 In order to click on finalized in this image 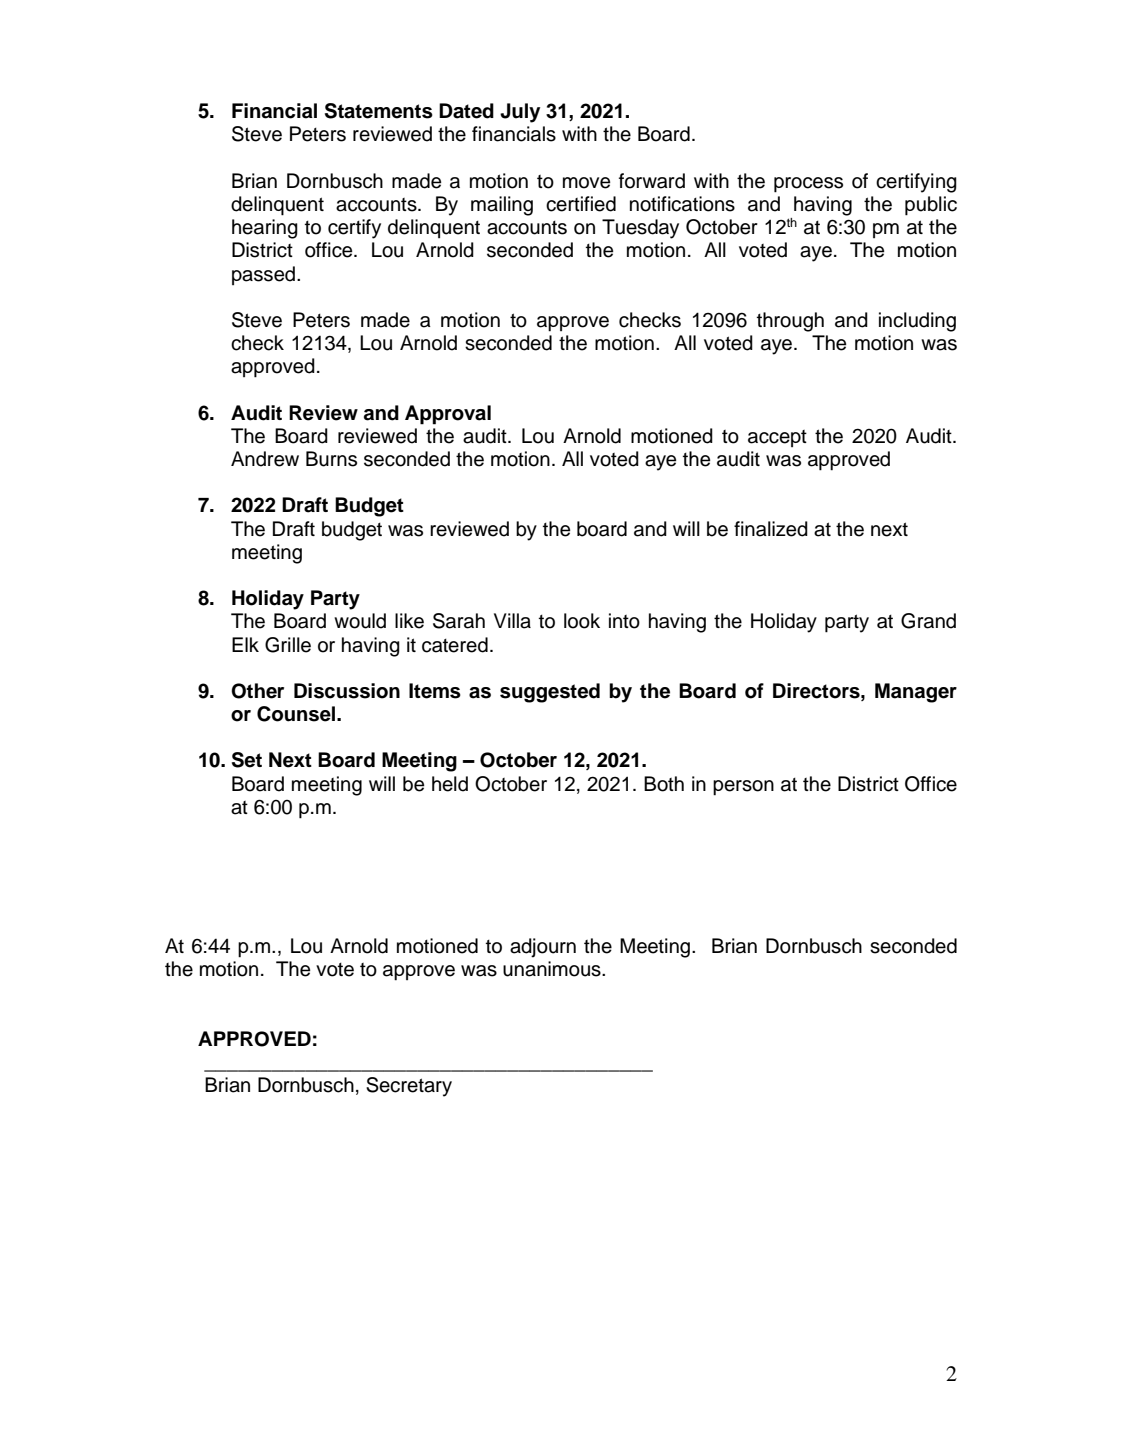, I will do `click(771, 529)`.
